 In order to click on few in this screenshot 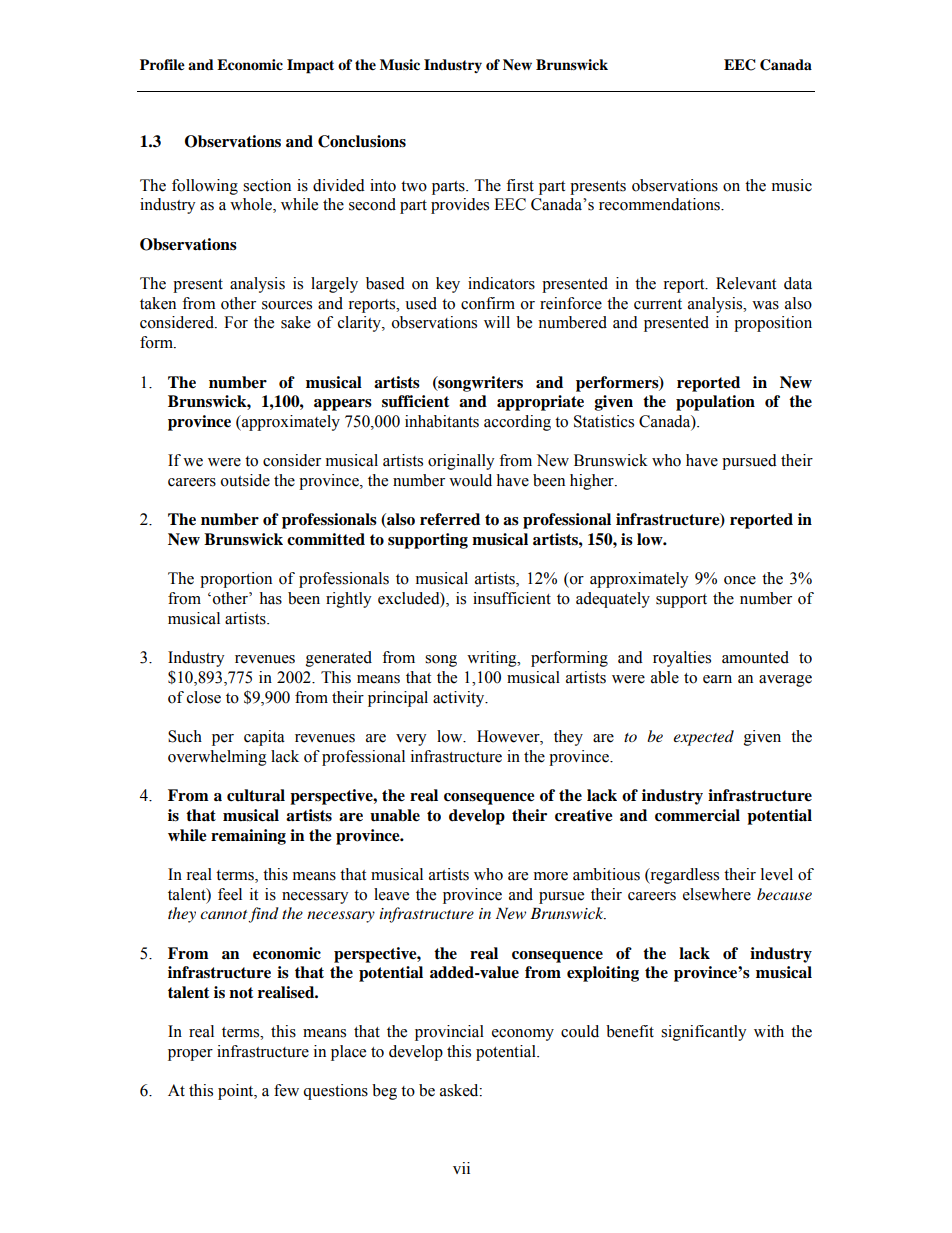, I will do `click(286, 1090)`.
